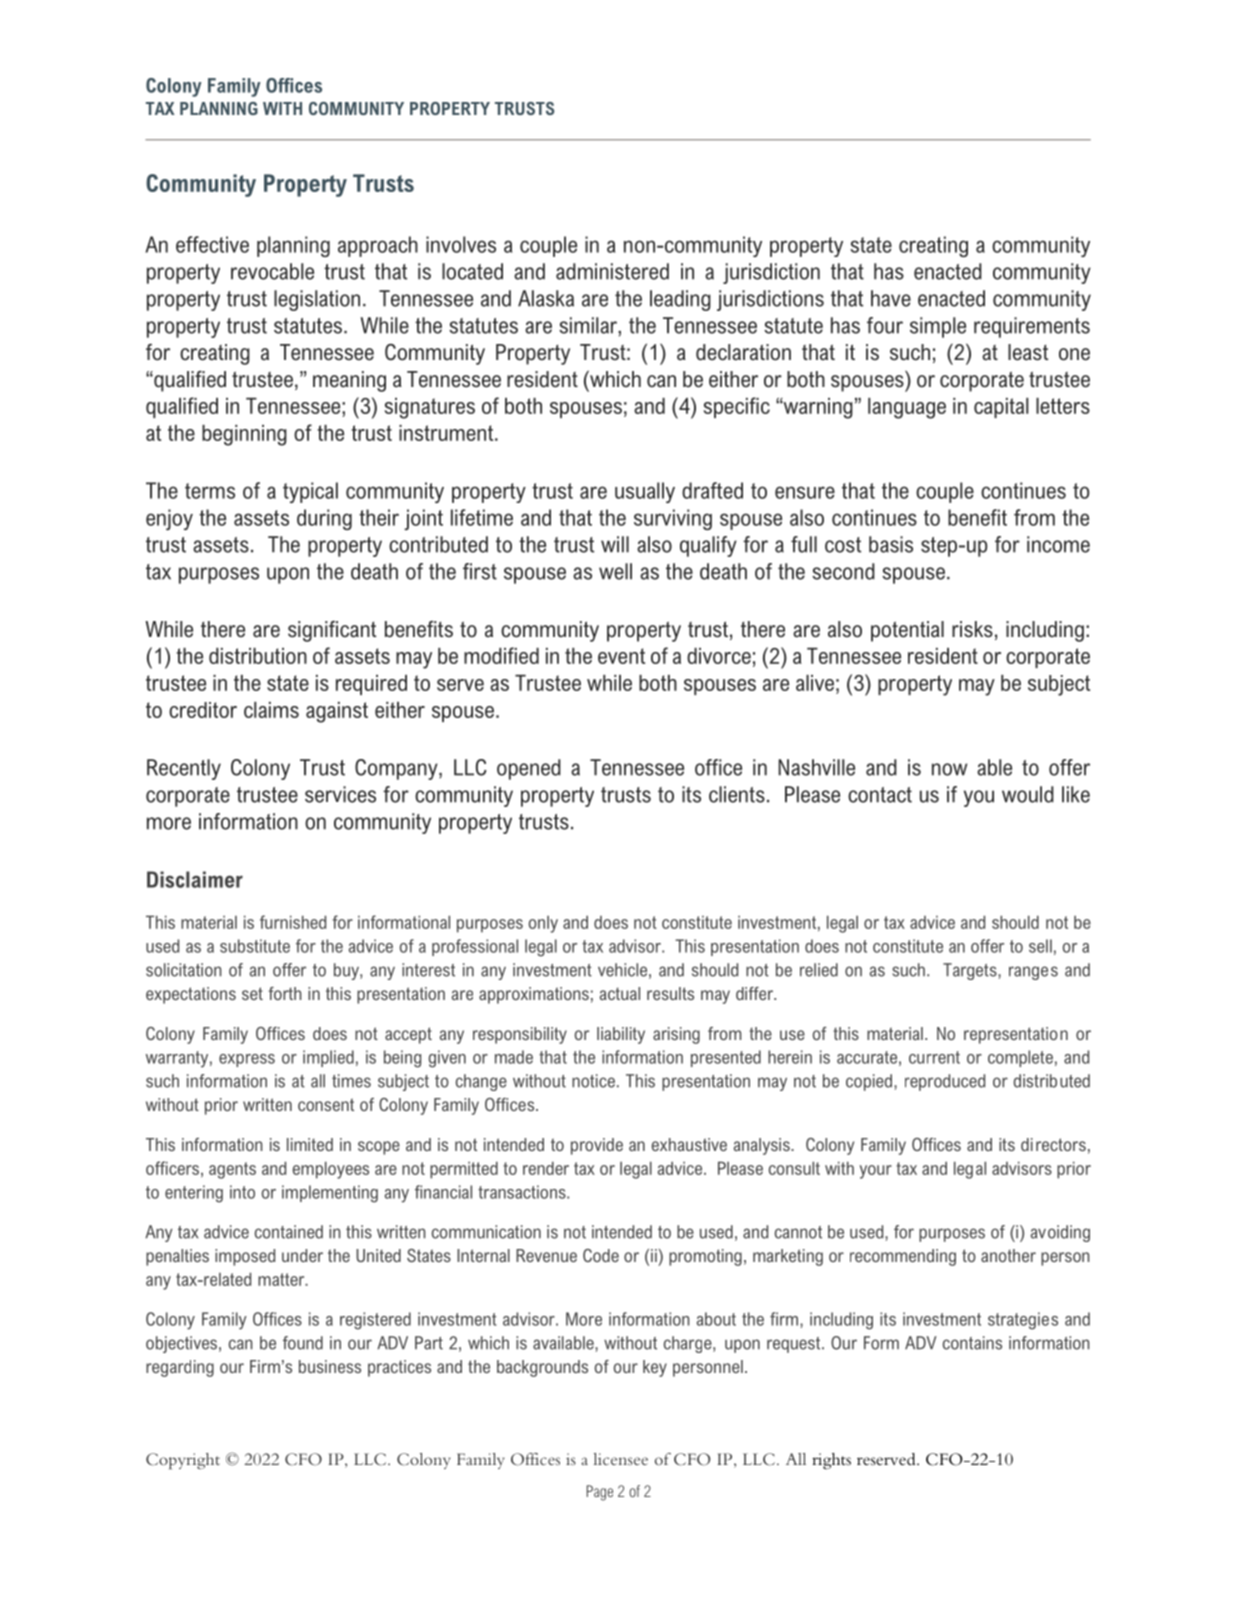 The image size is (1236, 1600). I want to click on rights, so click(831, 1461).
